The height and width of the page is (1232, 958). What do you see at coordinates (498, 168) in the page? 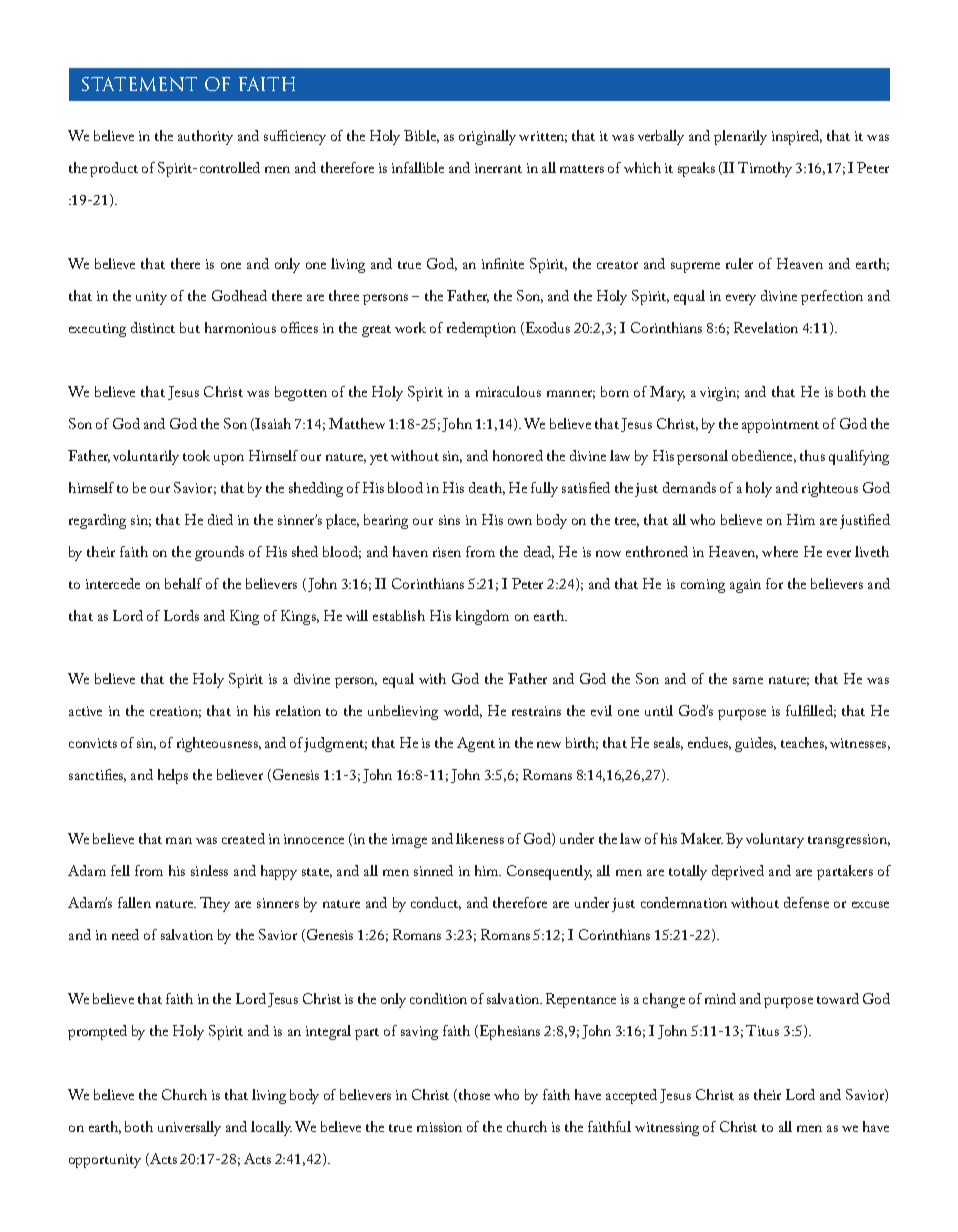
I see `inerrant` at bounding box center [498, 168].
